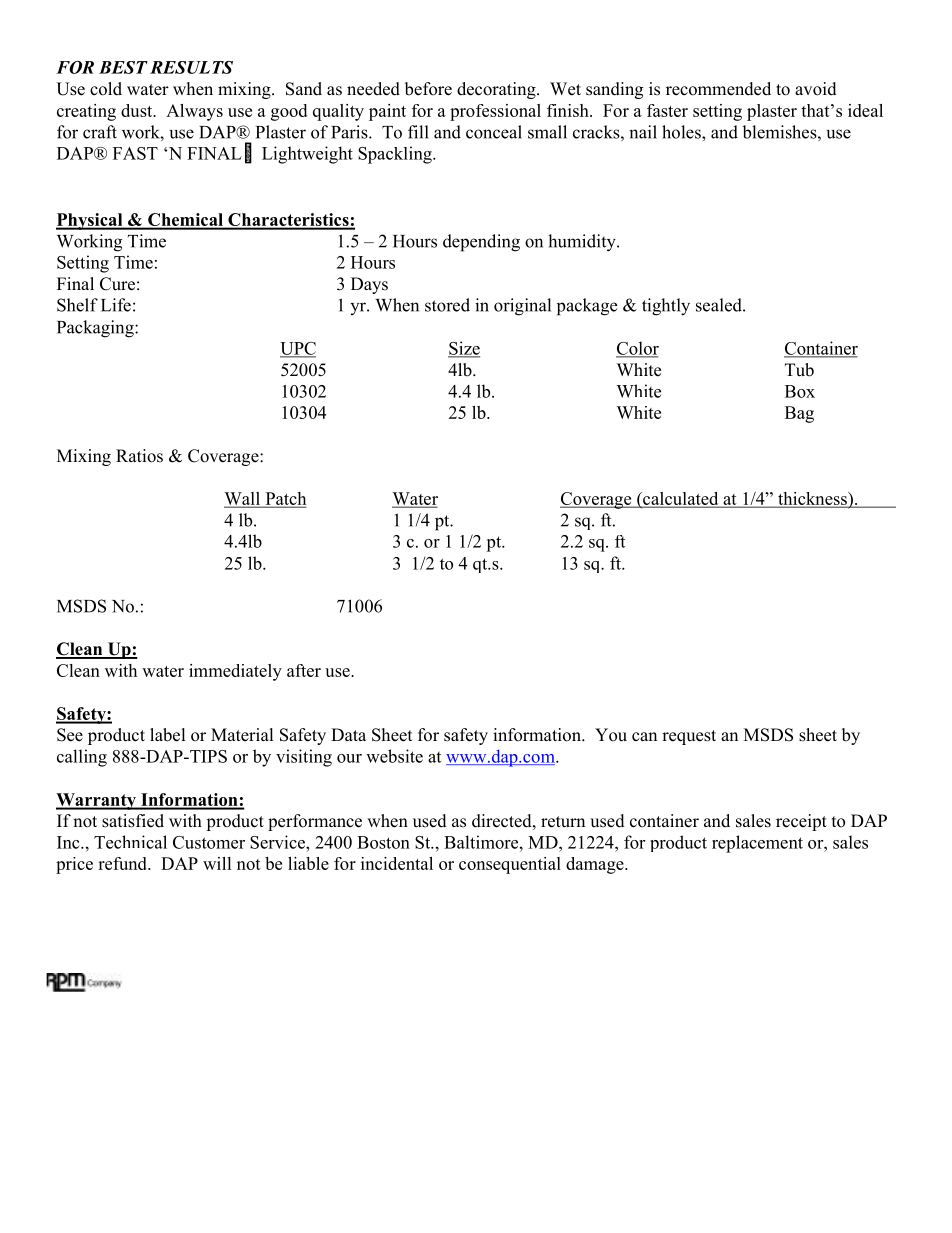  Describe the element at coordinates (497, 90) in the image. I see `decorating` at that location.
